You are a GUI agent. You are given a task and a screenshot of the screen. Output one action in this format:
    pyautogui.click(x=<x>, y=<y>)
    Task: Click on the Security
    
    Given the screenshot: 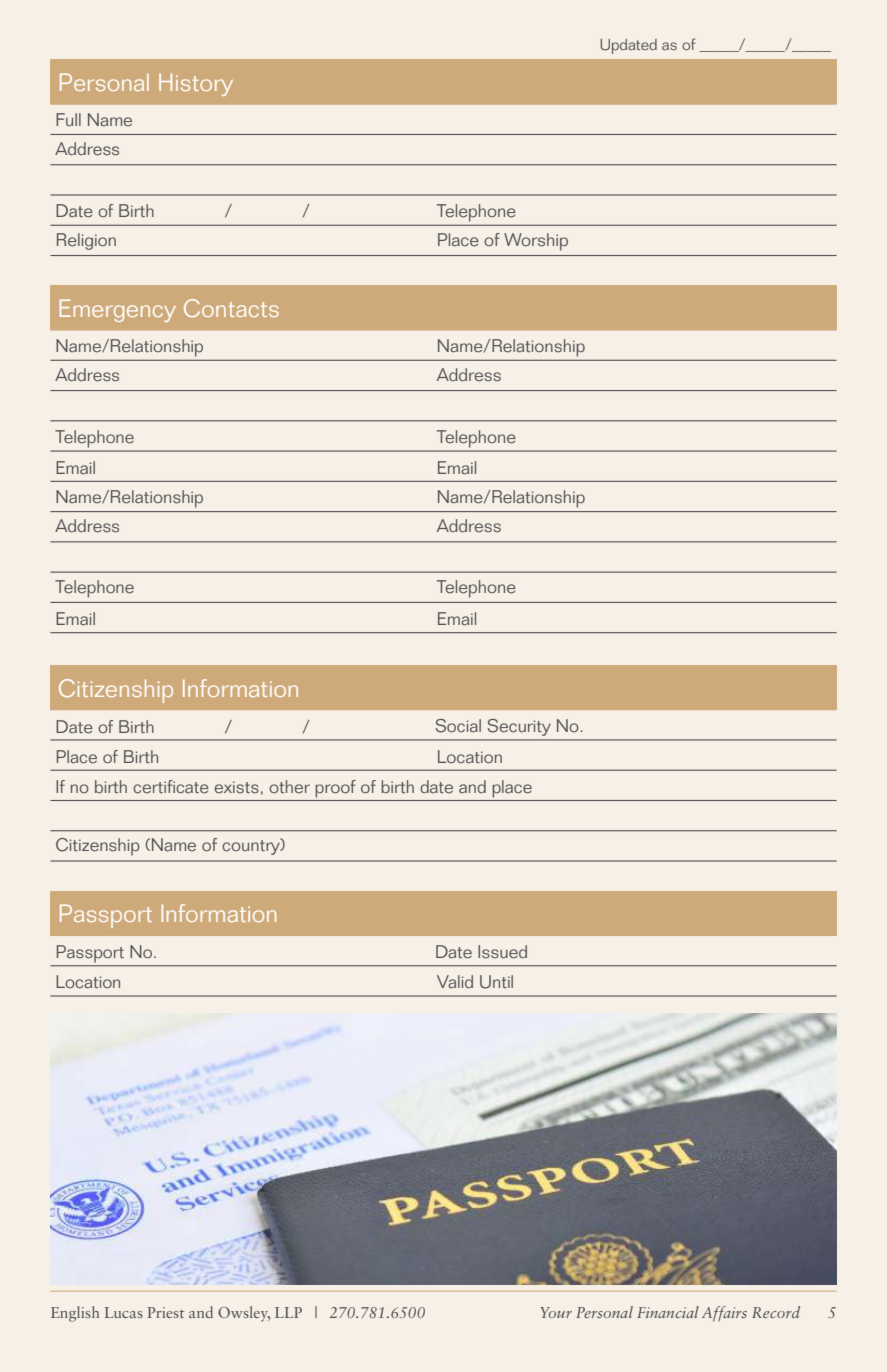 What is the action you would take?
    pyautogui.click(x=519, y=727)
